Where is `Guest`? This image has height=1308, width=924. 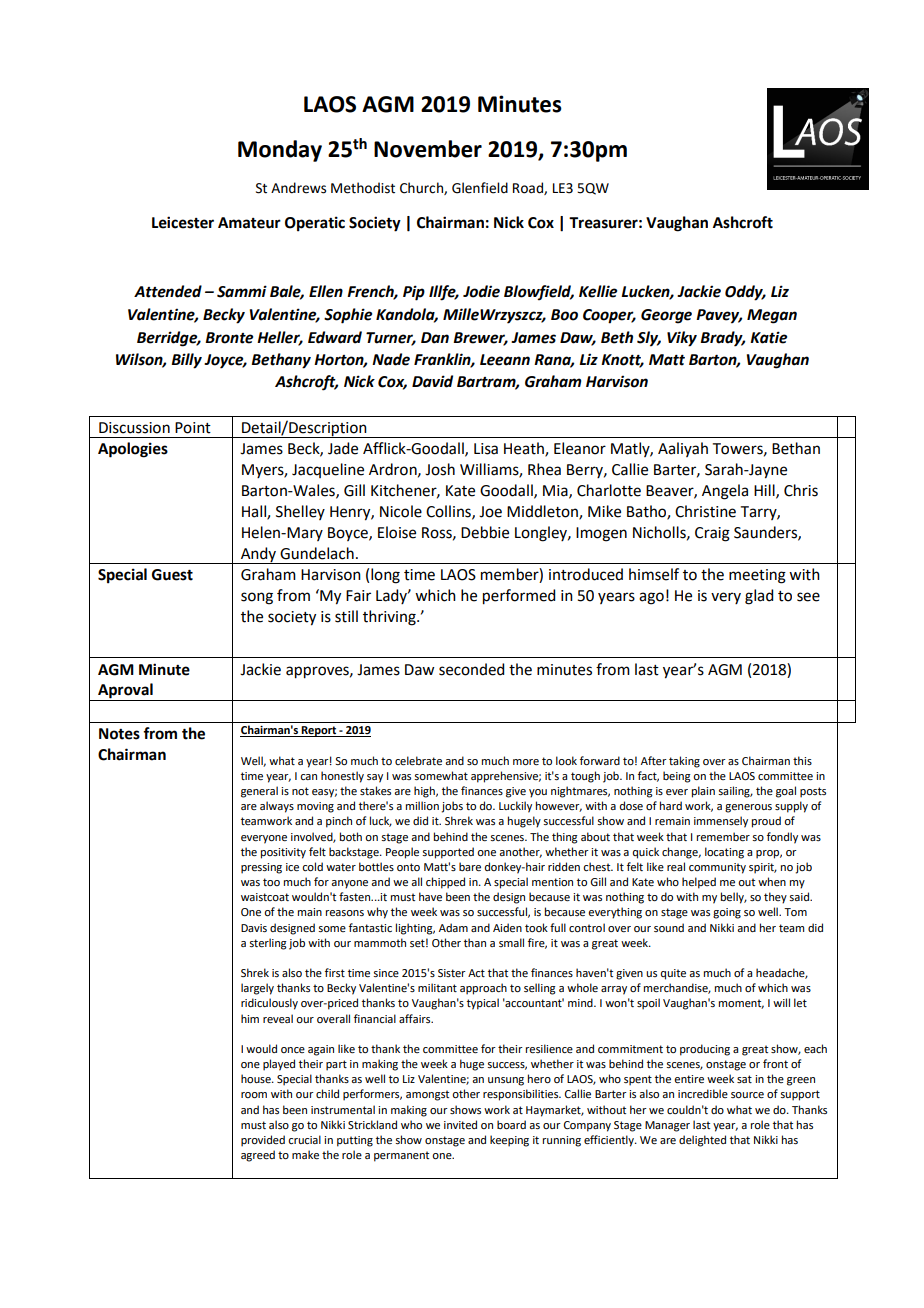 Guest is located at coordinates (172, 575).
